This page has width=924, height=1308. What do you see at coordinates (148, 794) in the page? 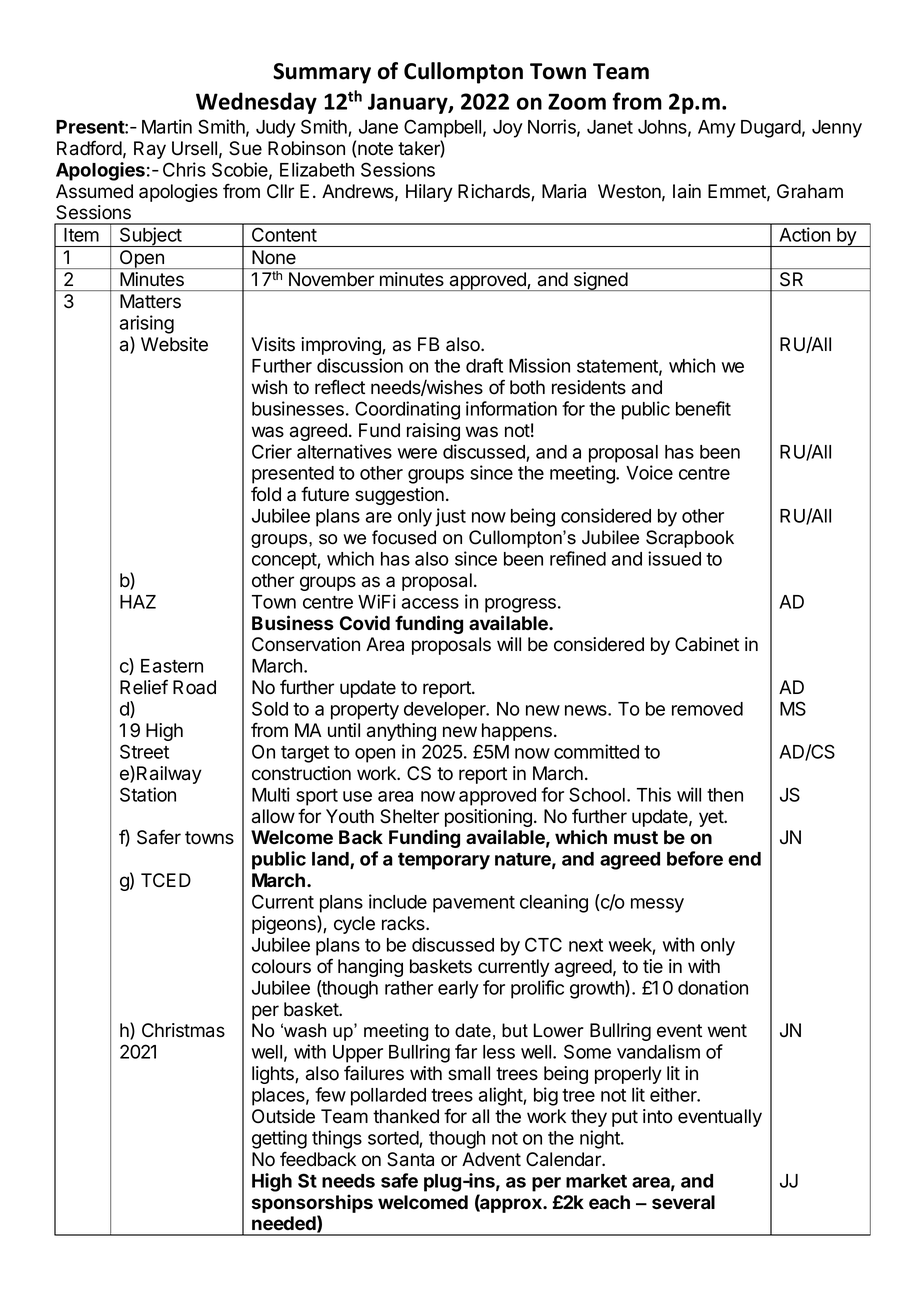
I see `Station` at bounding box center [148, 794].
